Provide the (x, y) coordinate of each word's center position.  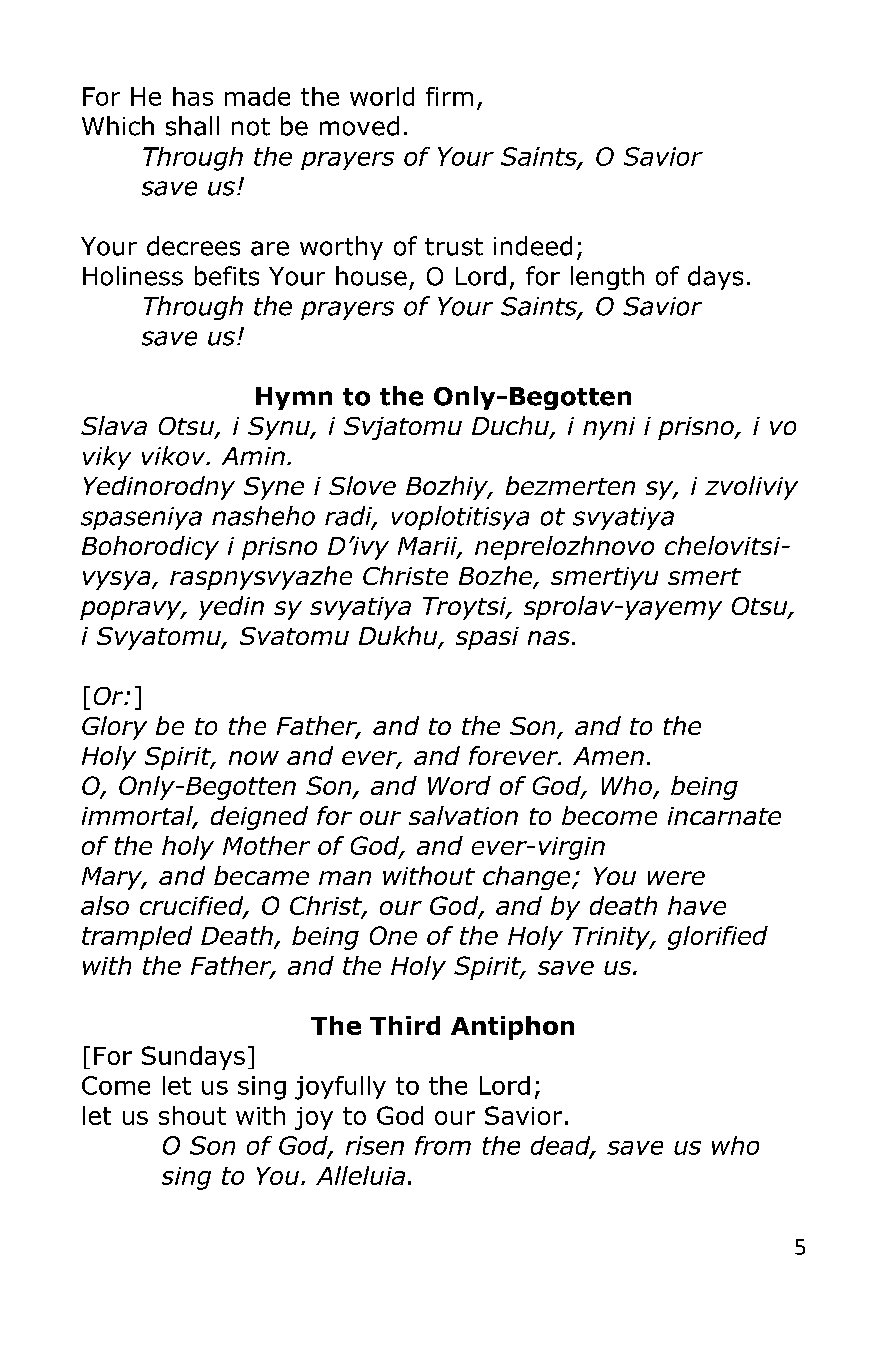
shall (192, 126)
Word (459, 785)
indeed (533, 246)
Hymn (294, 398)
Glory (114, 728)
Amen (608, 756)
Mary (113, 878)
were (676, 878)
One (393, 935)
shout (192, 1115)
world (382, 96)
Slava (114, 425)
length (607, 278)
